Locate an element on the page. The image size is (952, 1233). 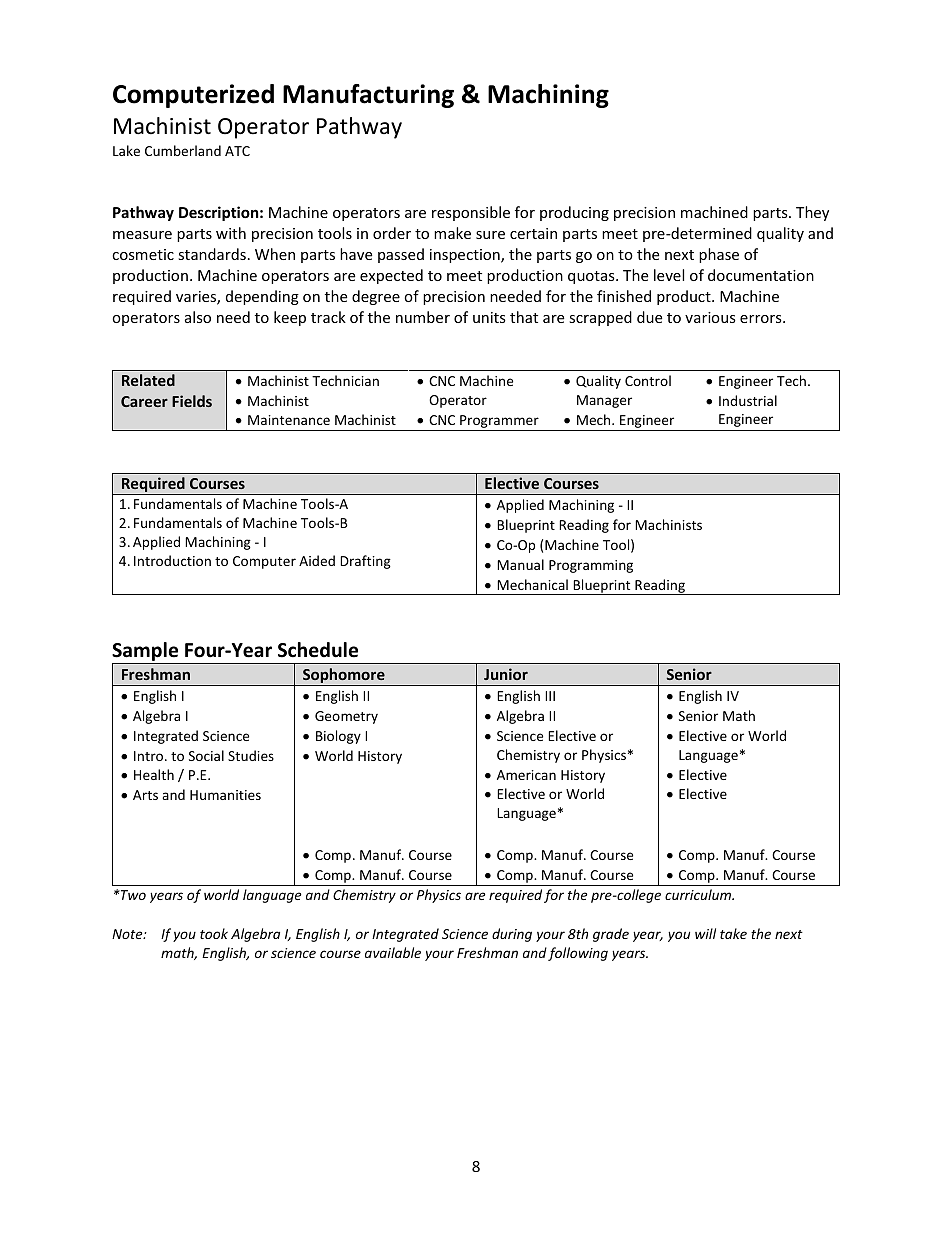
Programming is located at coordinates (591, 566).
